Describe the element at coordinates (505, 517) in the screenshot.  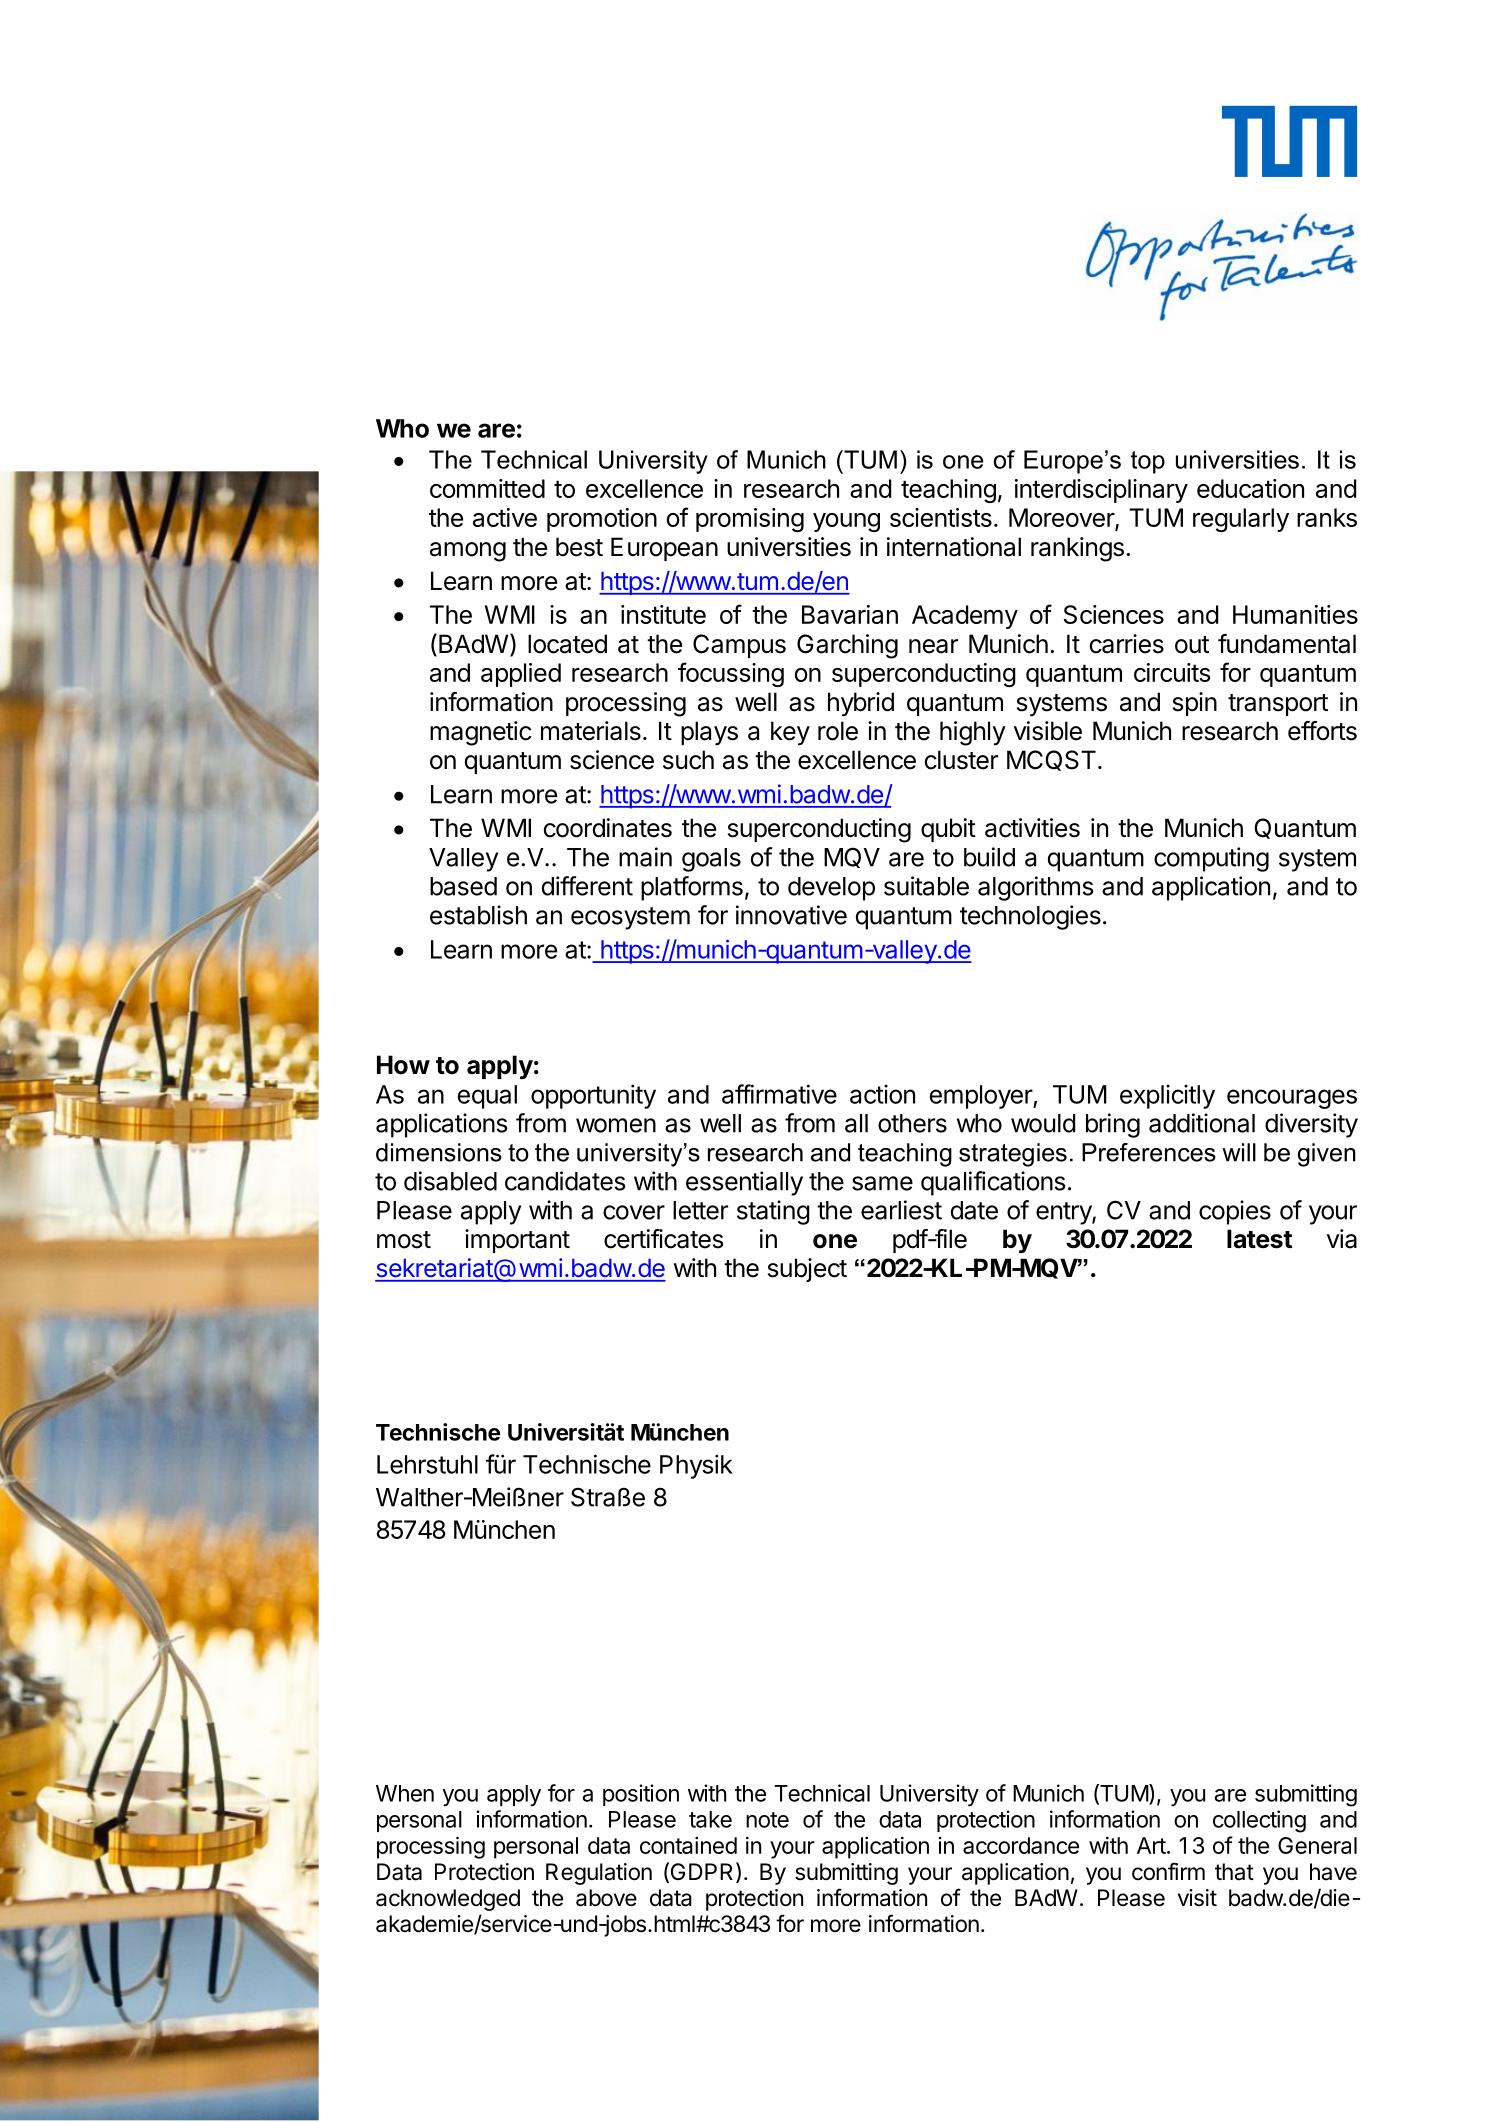
I see `active` at that location.
